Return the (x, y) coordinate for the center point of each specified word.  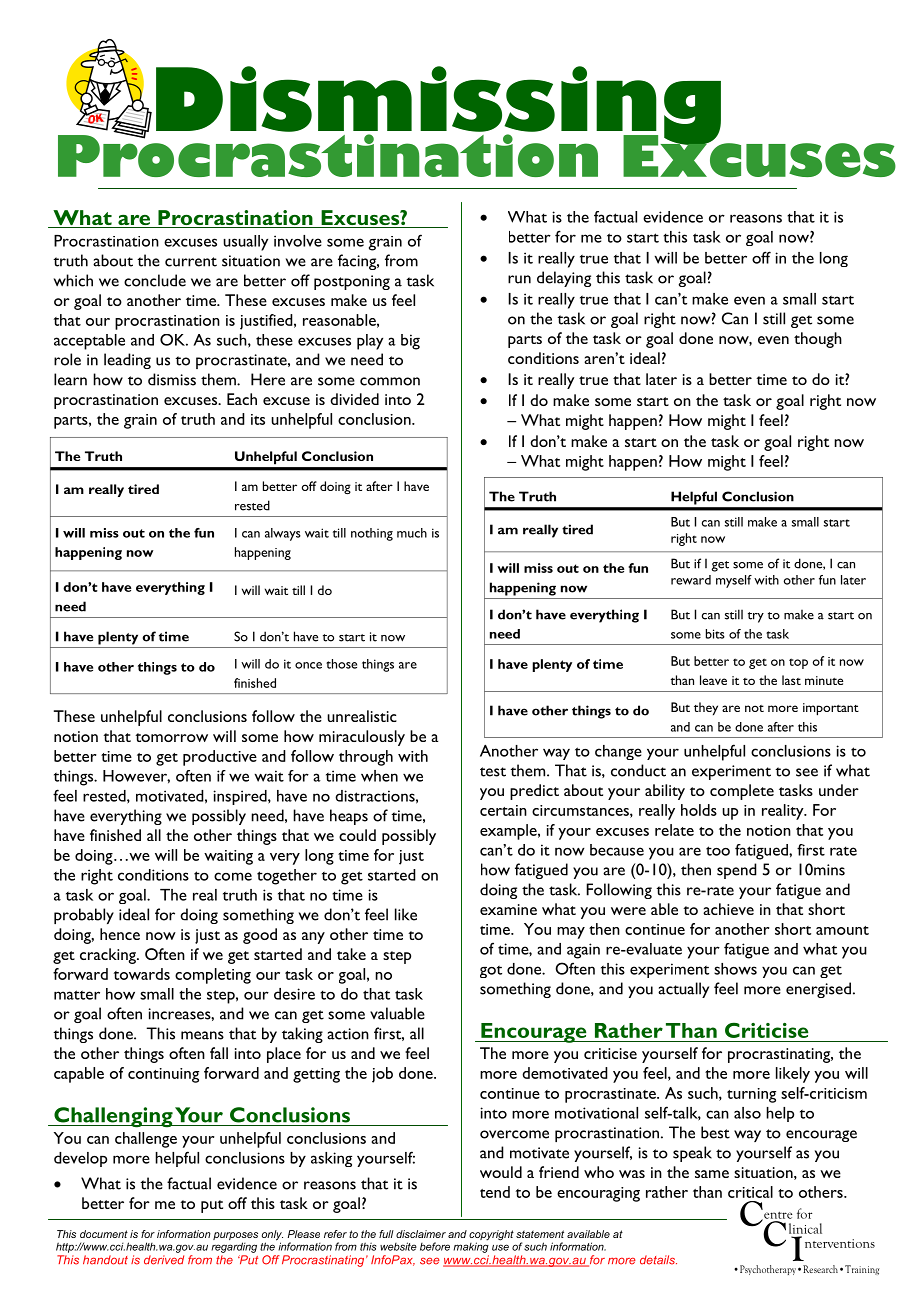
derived (164, 1260)
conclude (155, 280)
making (471, 1246)
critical (750, 1192)
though (818, 340)
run (519, 279)
